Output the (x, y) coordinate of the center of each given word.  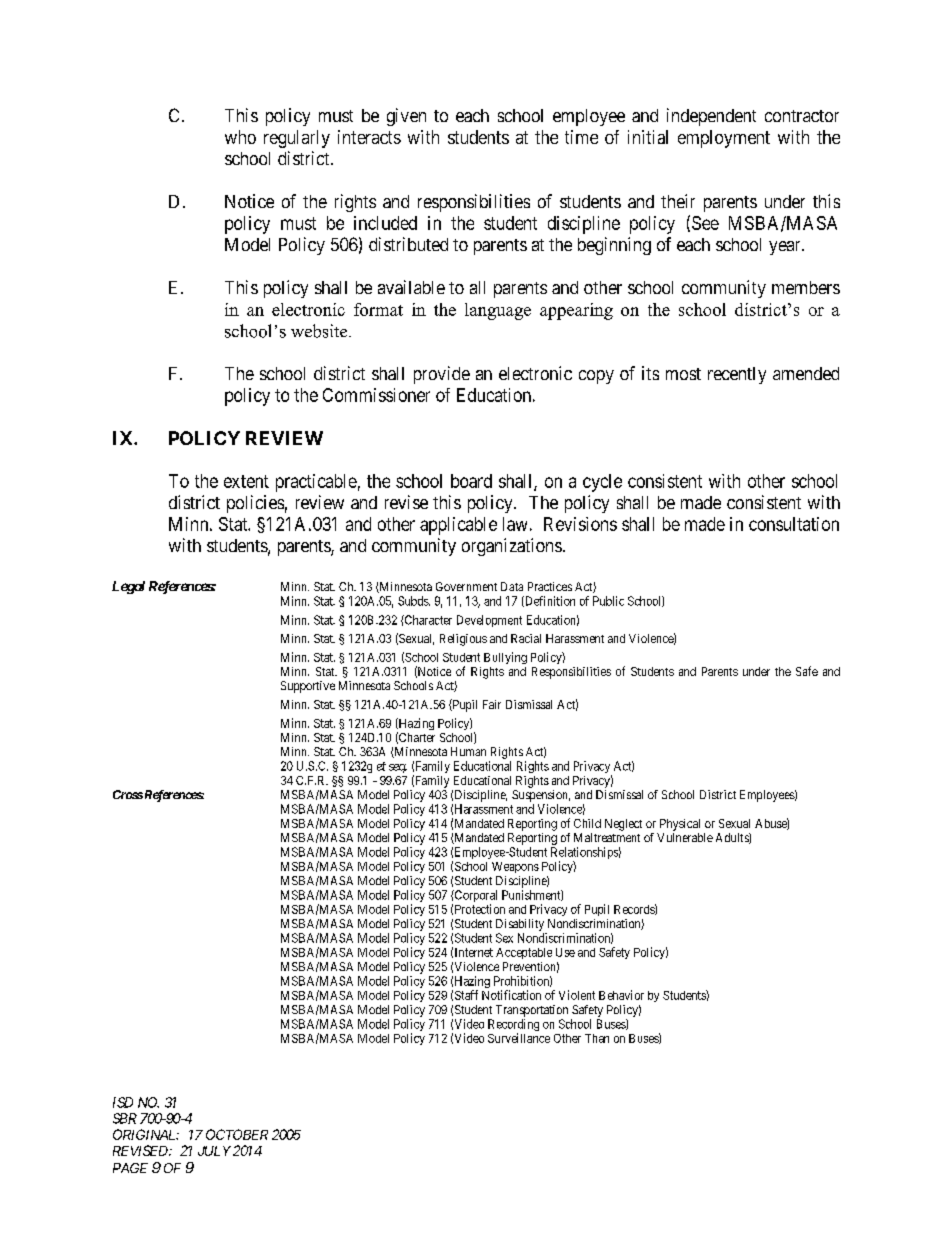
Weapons (515, 867)
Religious (463, 640)
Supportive (308, 687)
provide (442, 375)
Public (608, 601)
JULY (214, 1151)
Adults (733, 838)
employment (724, 139)
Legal (128, 587)
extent (246, 481)
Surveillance (519, 1038)
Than (597, 1038)
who (240, 137)
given (406, 117)
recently (737, 375)
